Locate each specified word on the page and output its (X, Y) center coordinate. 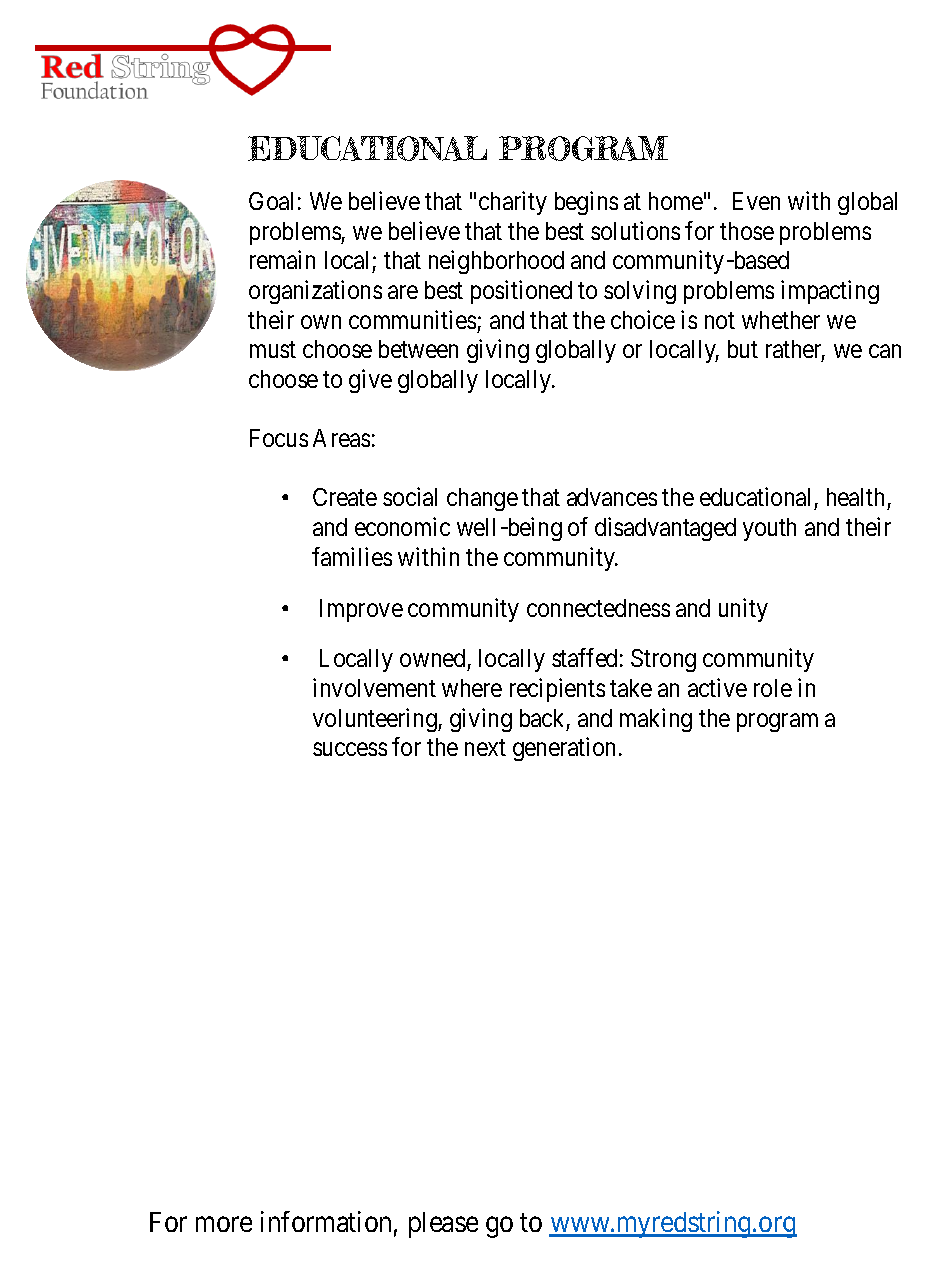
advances (612, 497)
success (350, 749)
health (857, 499)
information (326, 1221)
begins (586, 203)
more (224, 1224)
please (443, 1225)
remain (282, 259)
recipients (557, 690)
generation (564, 749)
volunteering (376, 720)
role (773, 688)
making (656, 720)
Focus (279, 438)
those (747, 231)
